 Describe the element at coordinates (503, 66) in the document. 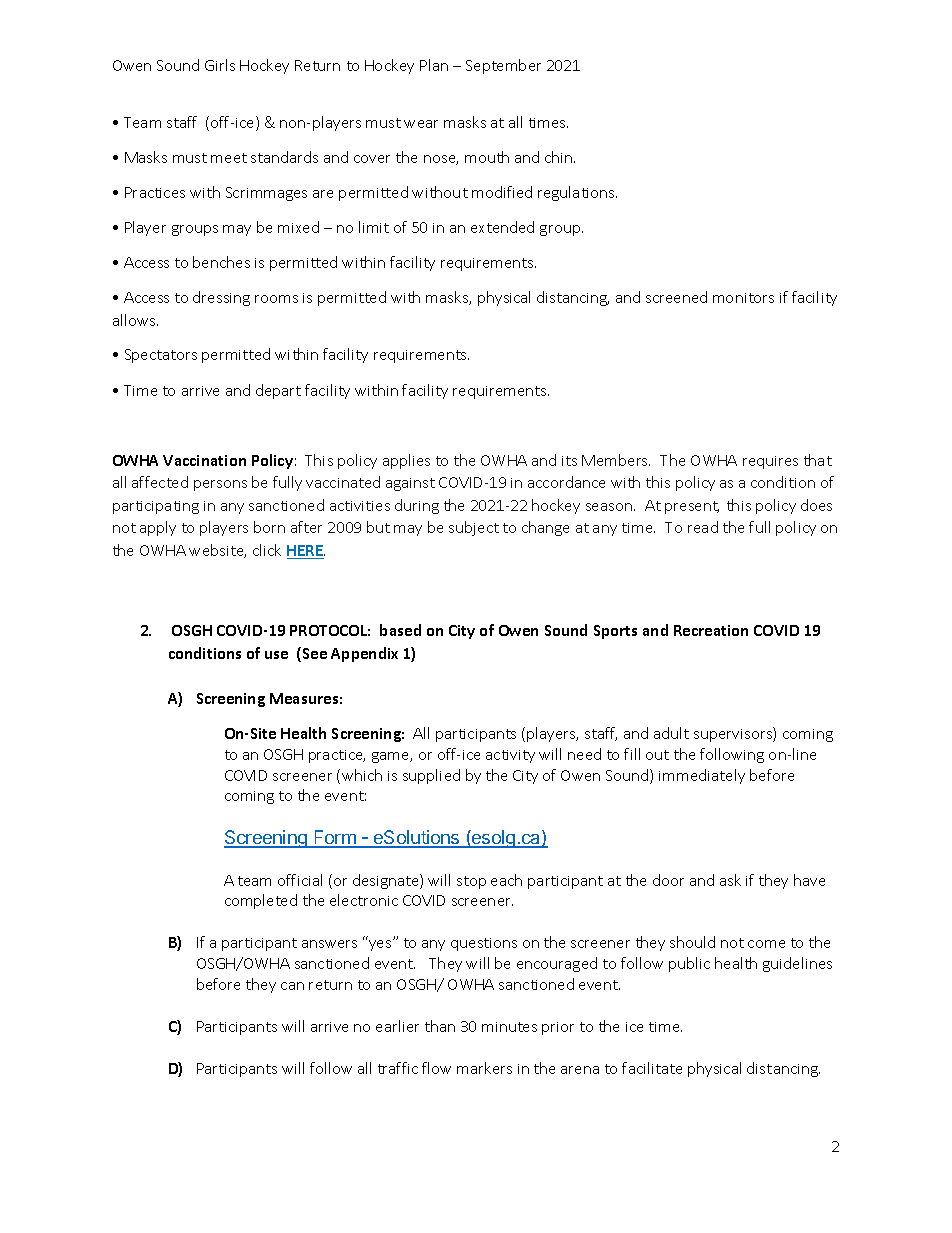

I see `September` at that location.
